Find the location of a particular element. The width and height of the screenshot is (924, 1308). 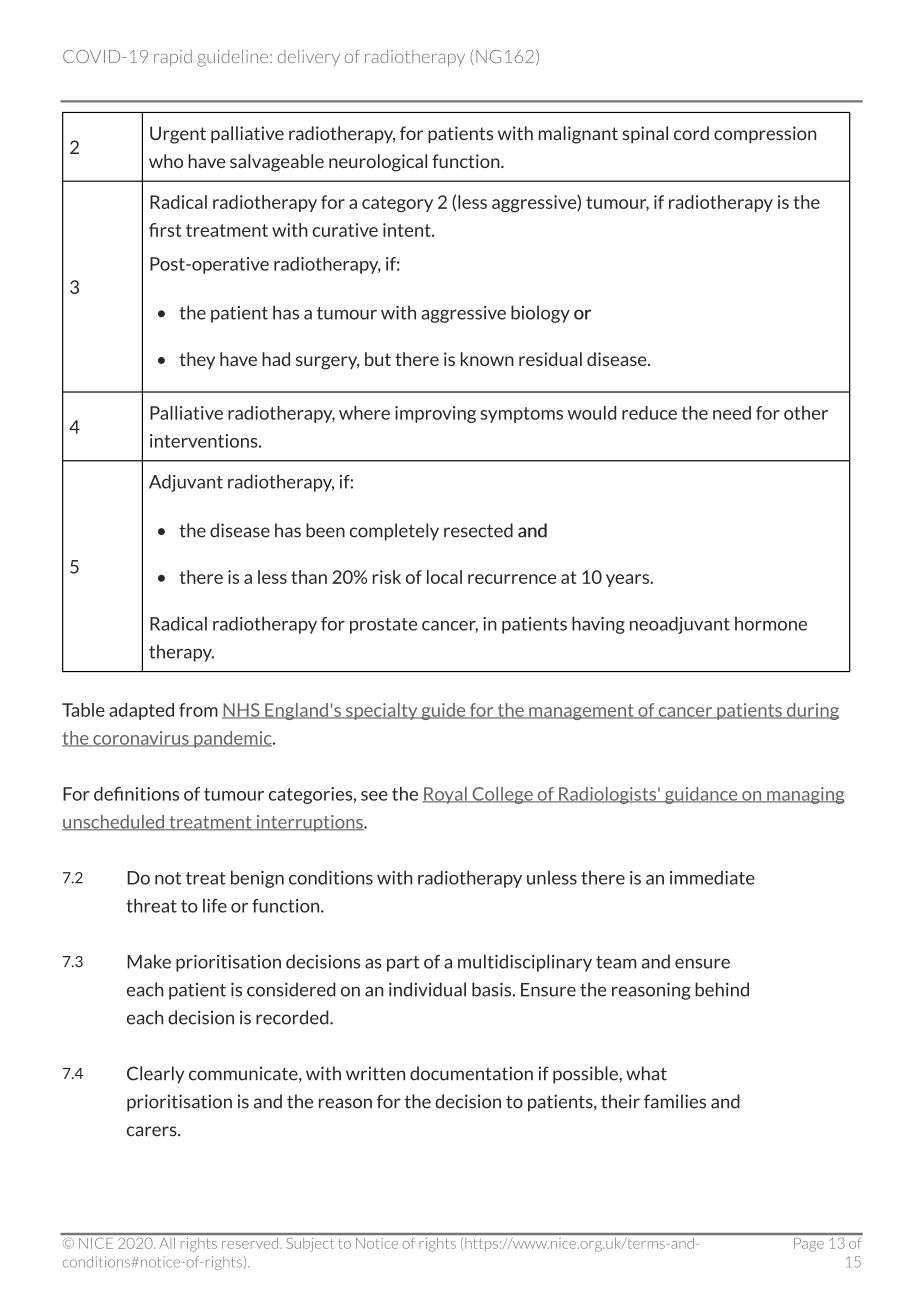

neurological is located at coordinates (378, 163).
